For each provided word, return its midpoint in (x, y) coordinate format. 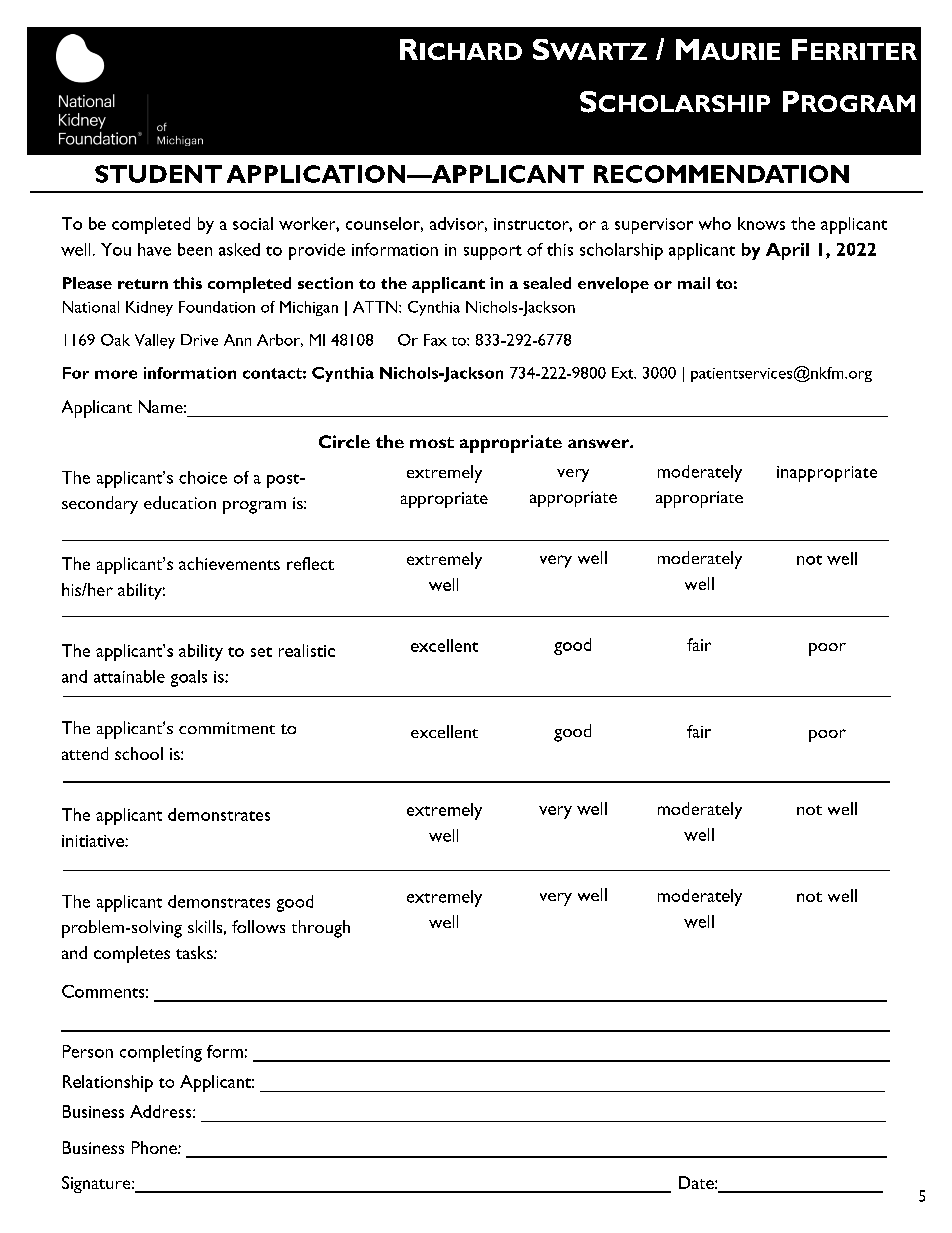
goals (189, 678)
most (432, 442)
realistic (307, 650)
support (493, 252)
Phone (155, 1147)
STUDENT (158, 174)
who (715, 223)
